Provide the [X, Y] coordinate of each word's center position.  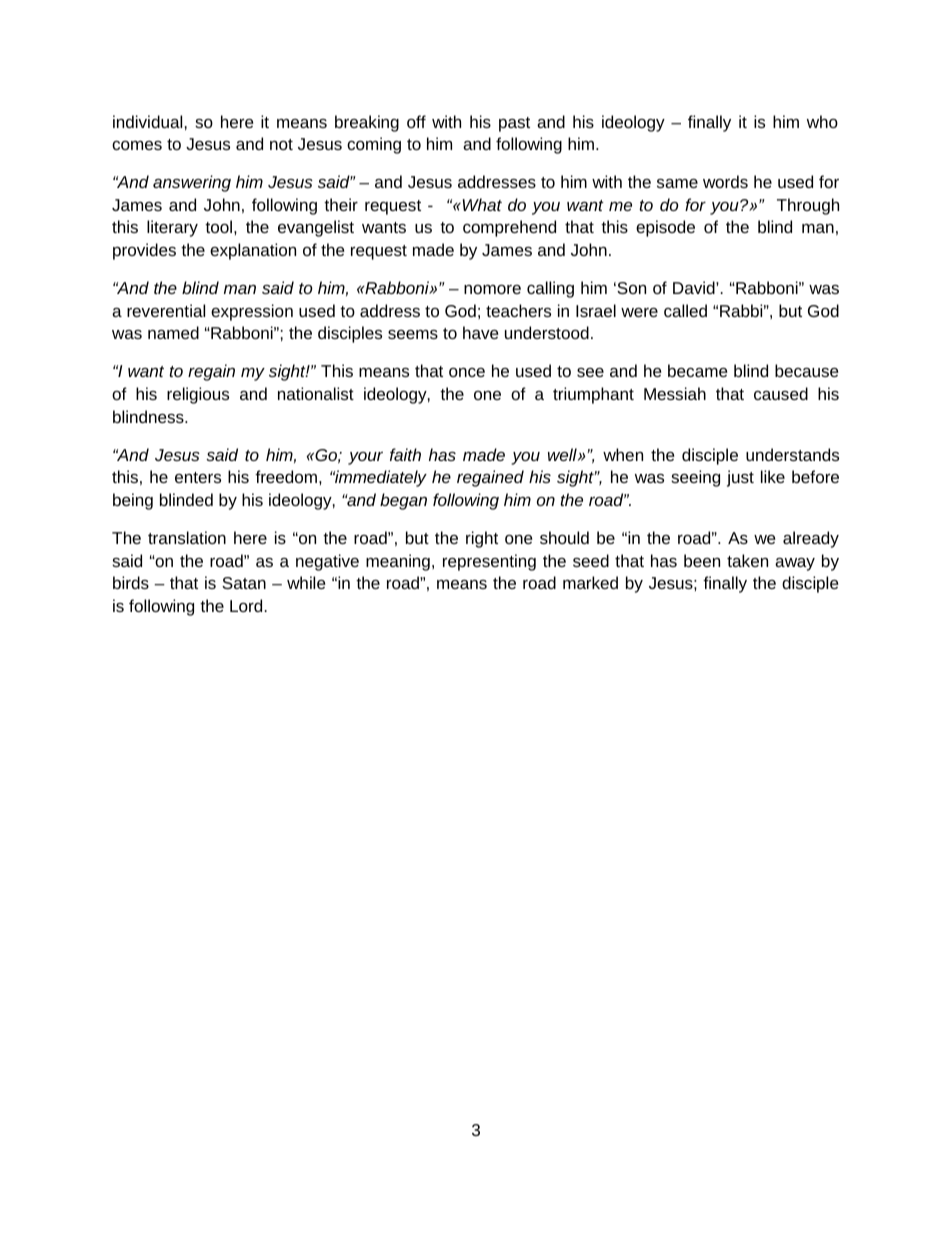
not [281, 144]
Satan [244, 583]
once [467, 372]
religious [198, 395]
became [698, 370]
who [822, 121]
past [514, 124]
